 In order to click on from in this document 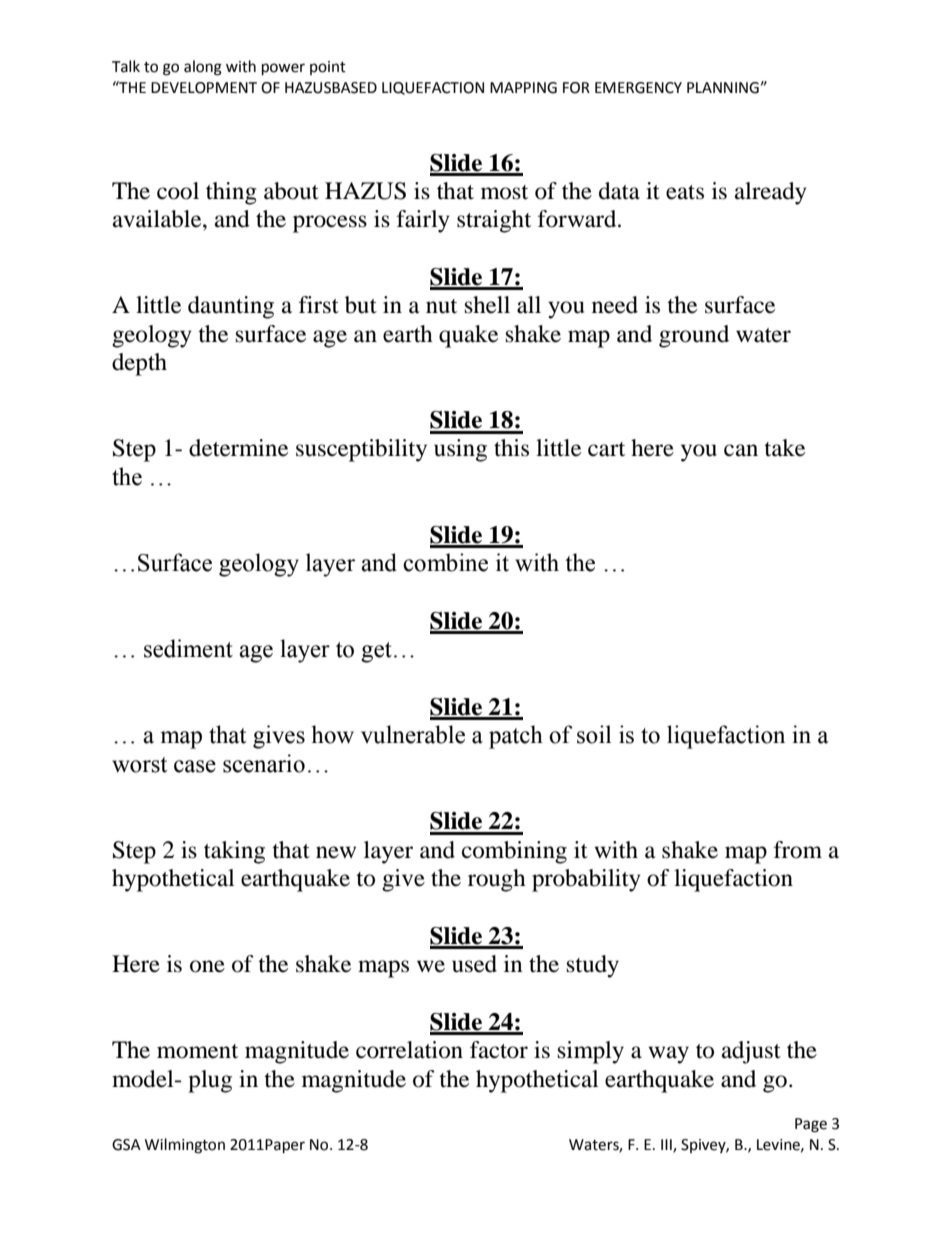, I will do `click(798, 850)`.
